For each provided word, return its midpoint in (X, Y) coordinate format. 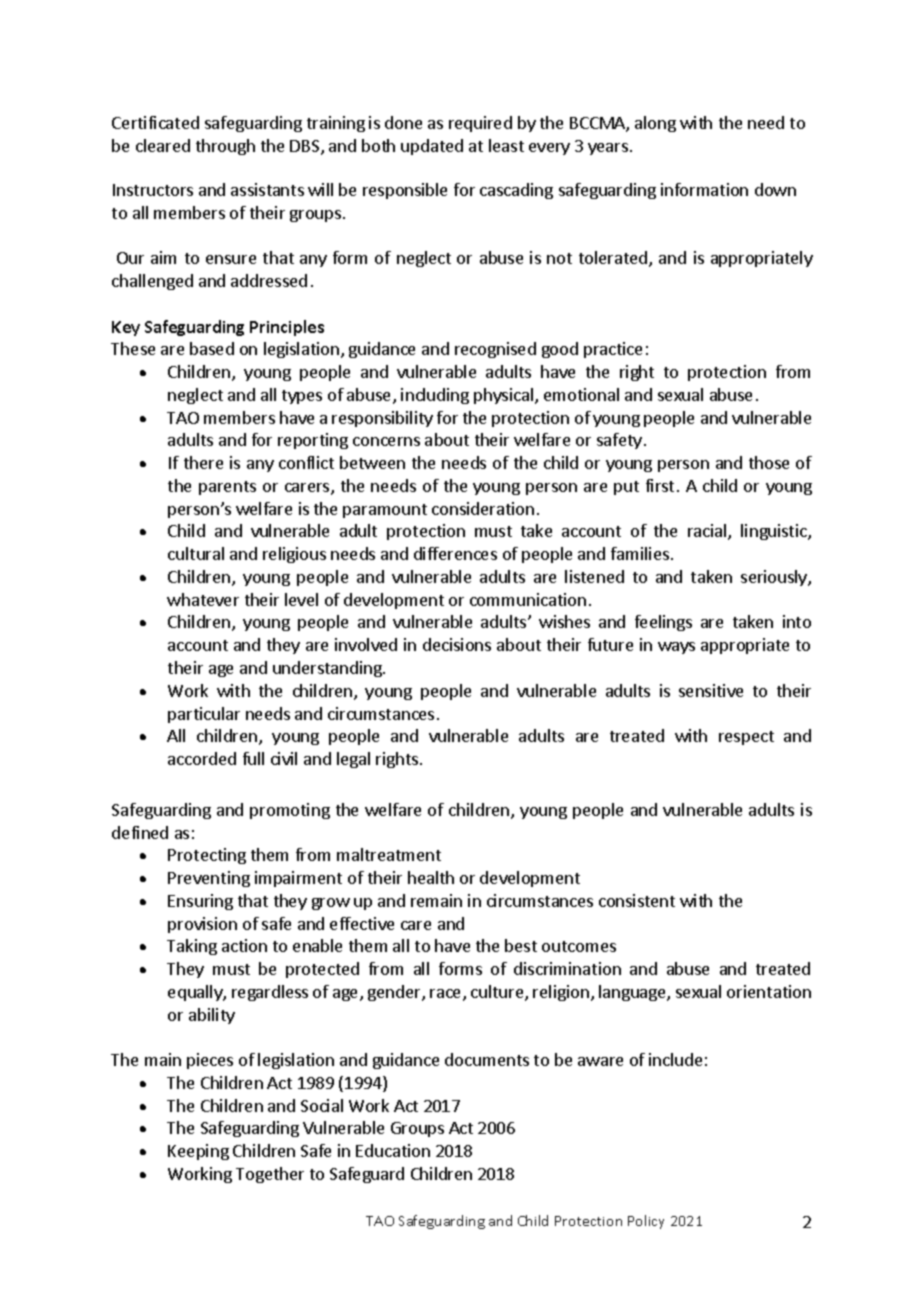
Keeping (198, 1152)
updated (432, 147)
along (655, 124)
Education (393, 1150)
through (225, 147)
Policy (646, 1222)
